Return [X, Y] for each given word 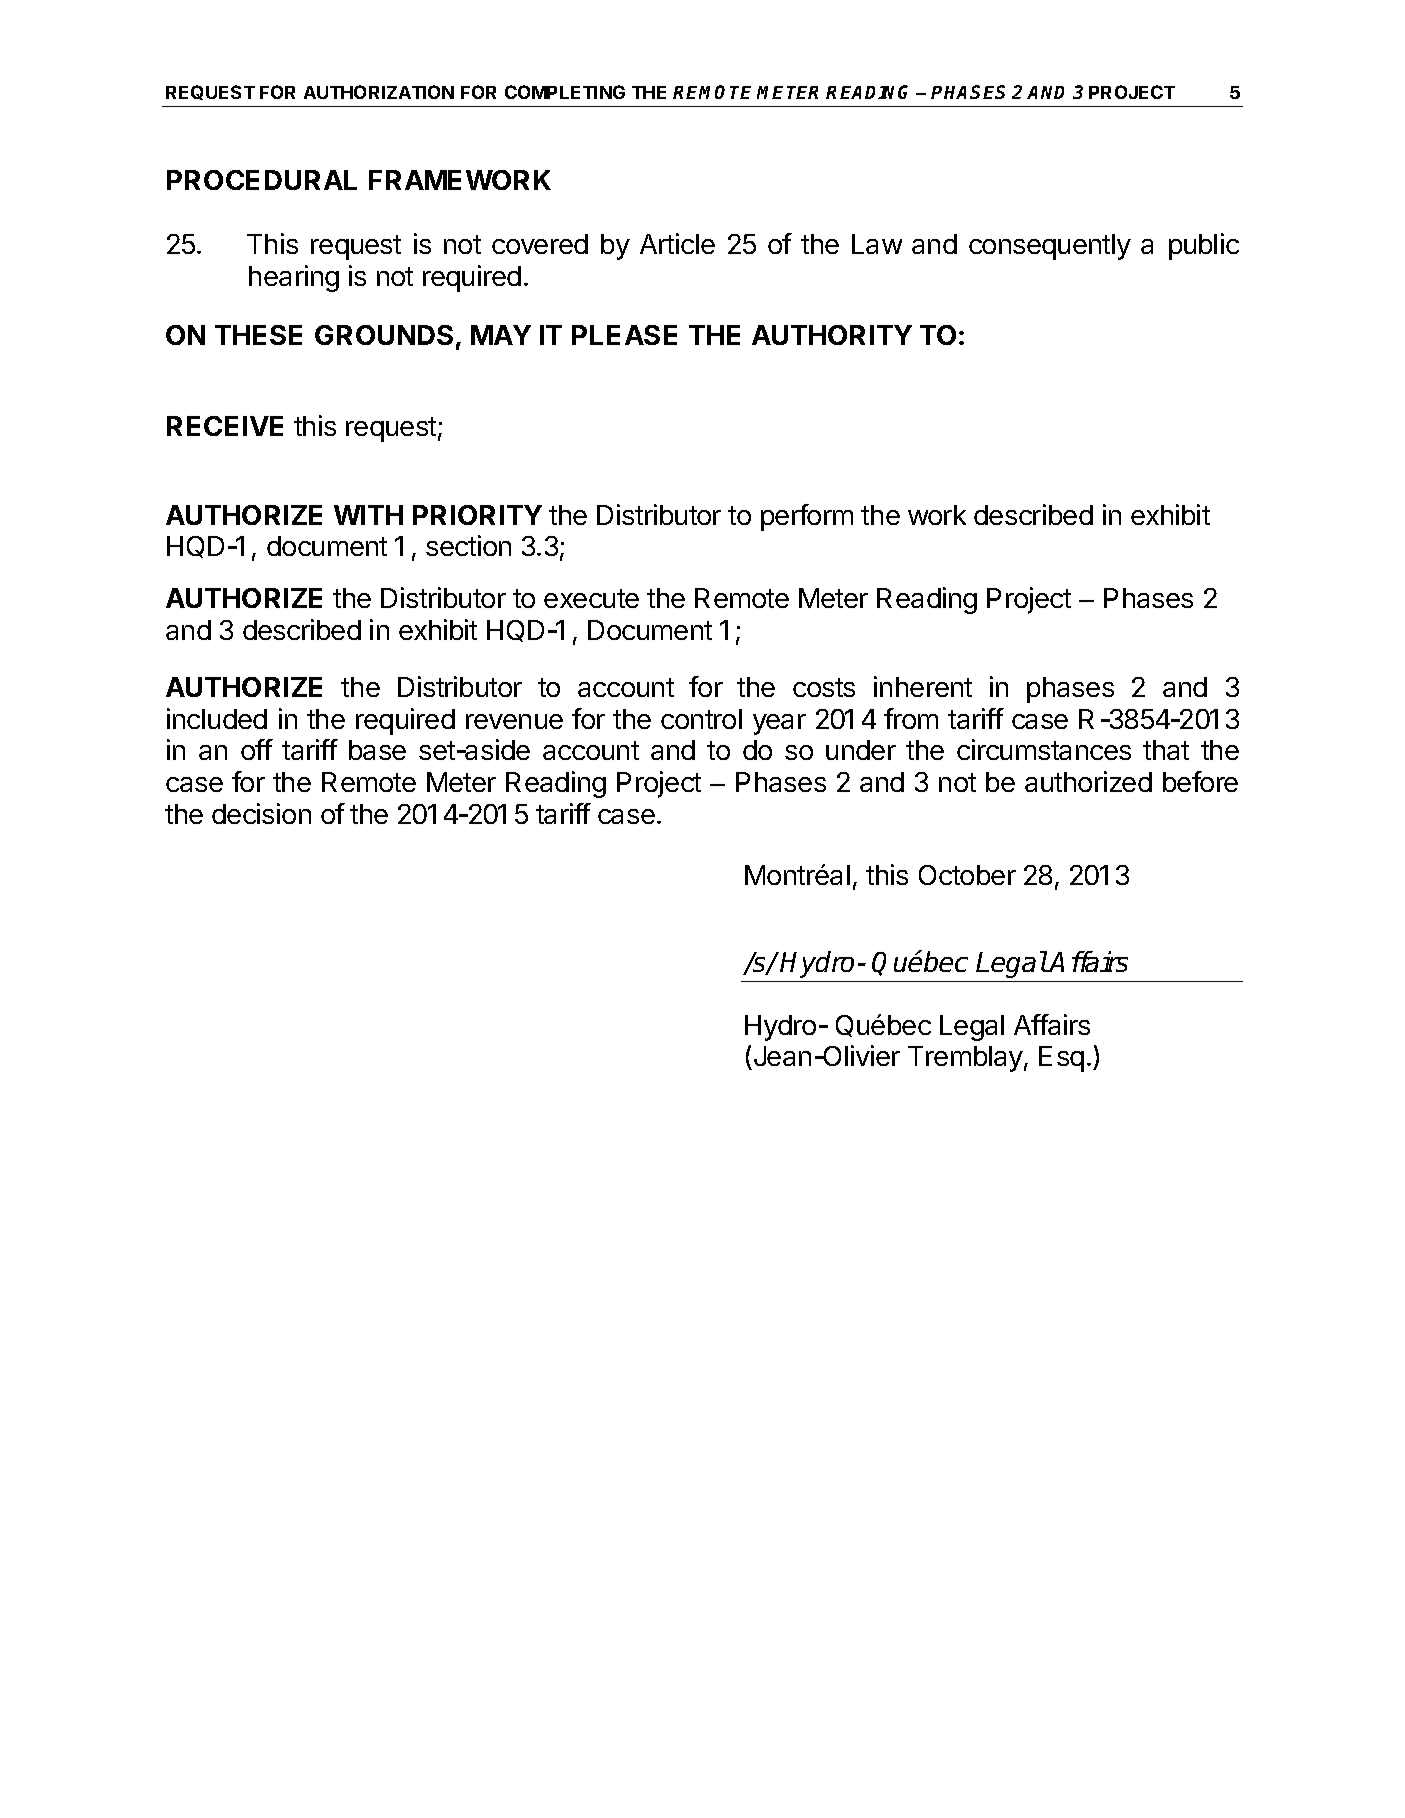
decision [261, 813]
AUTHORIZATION [379, 92]
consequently [1050, 247]
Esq [1061, 1059]
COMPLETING [565, 92]
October [967, 875]
